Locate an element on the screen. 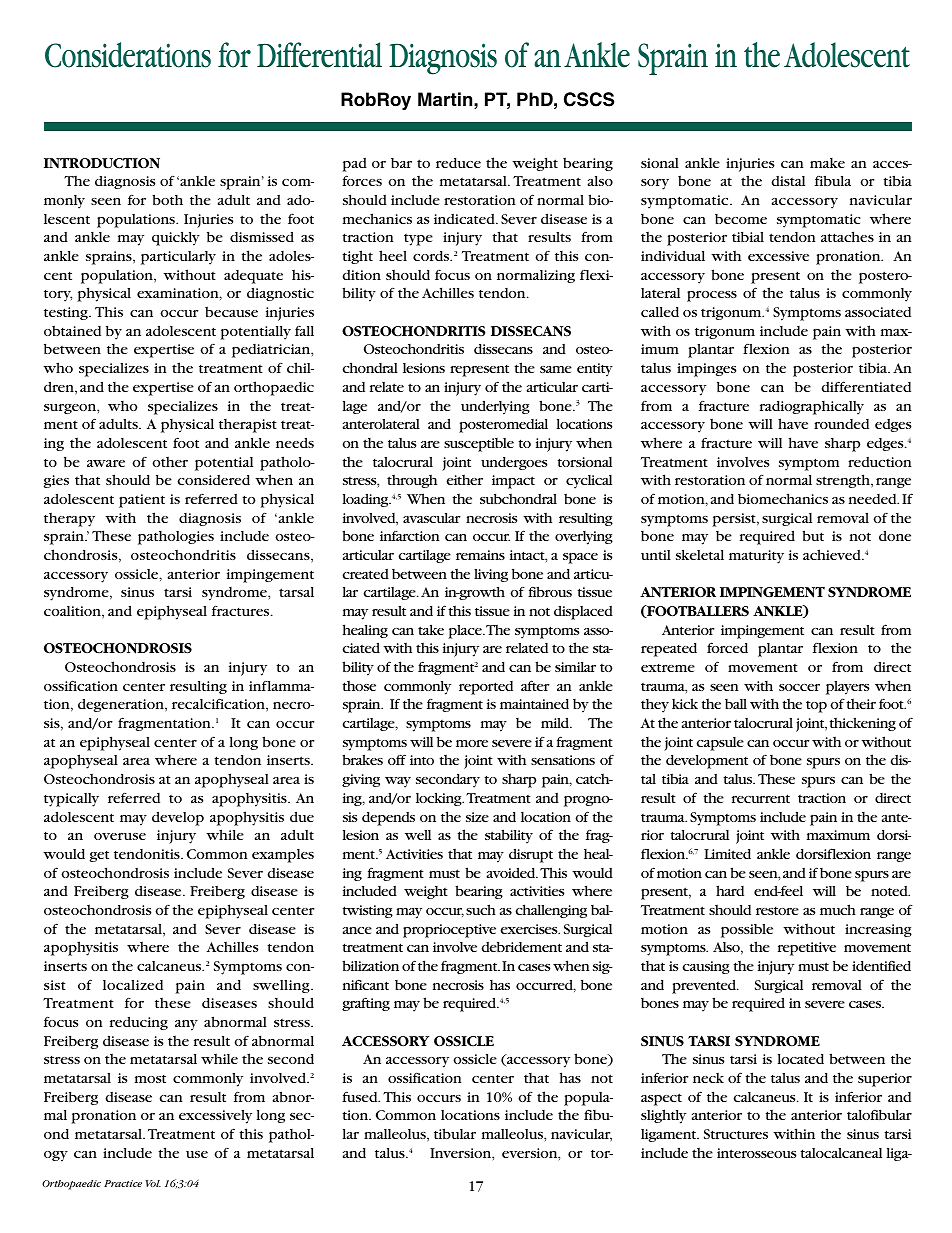  CSCS is located at coordinates (589, 99).
